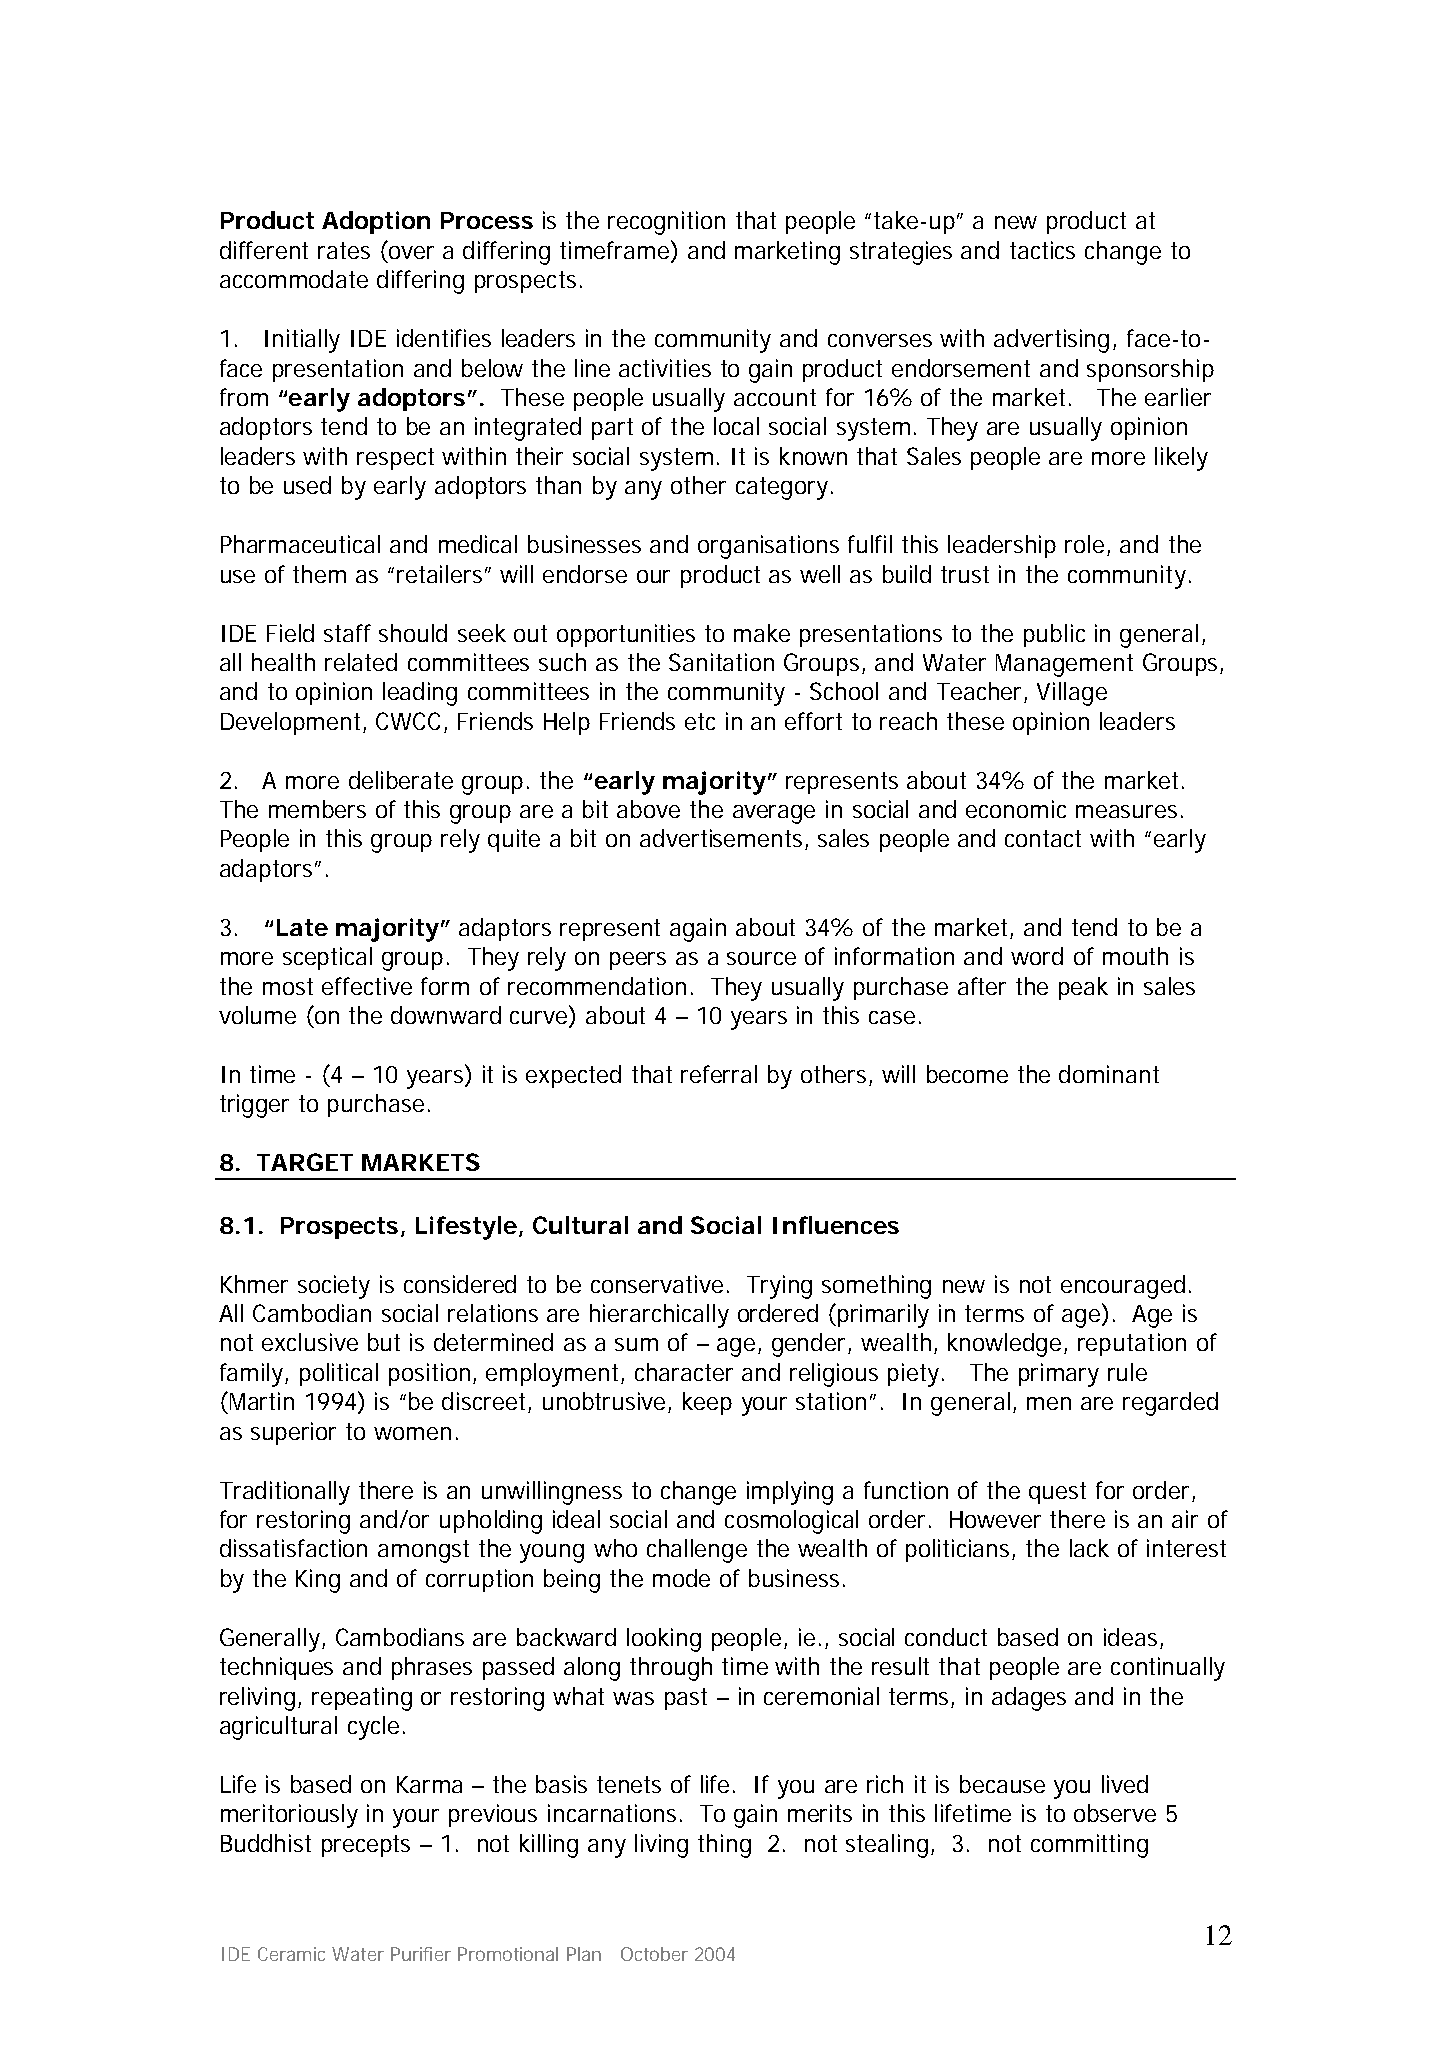 Image resolution: width=1451 pixels, height=2053 pixels. Describe the element at coordinates (666, 223) in the page. I see `recognition` at that location.
